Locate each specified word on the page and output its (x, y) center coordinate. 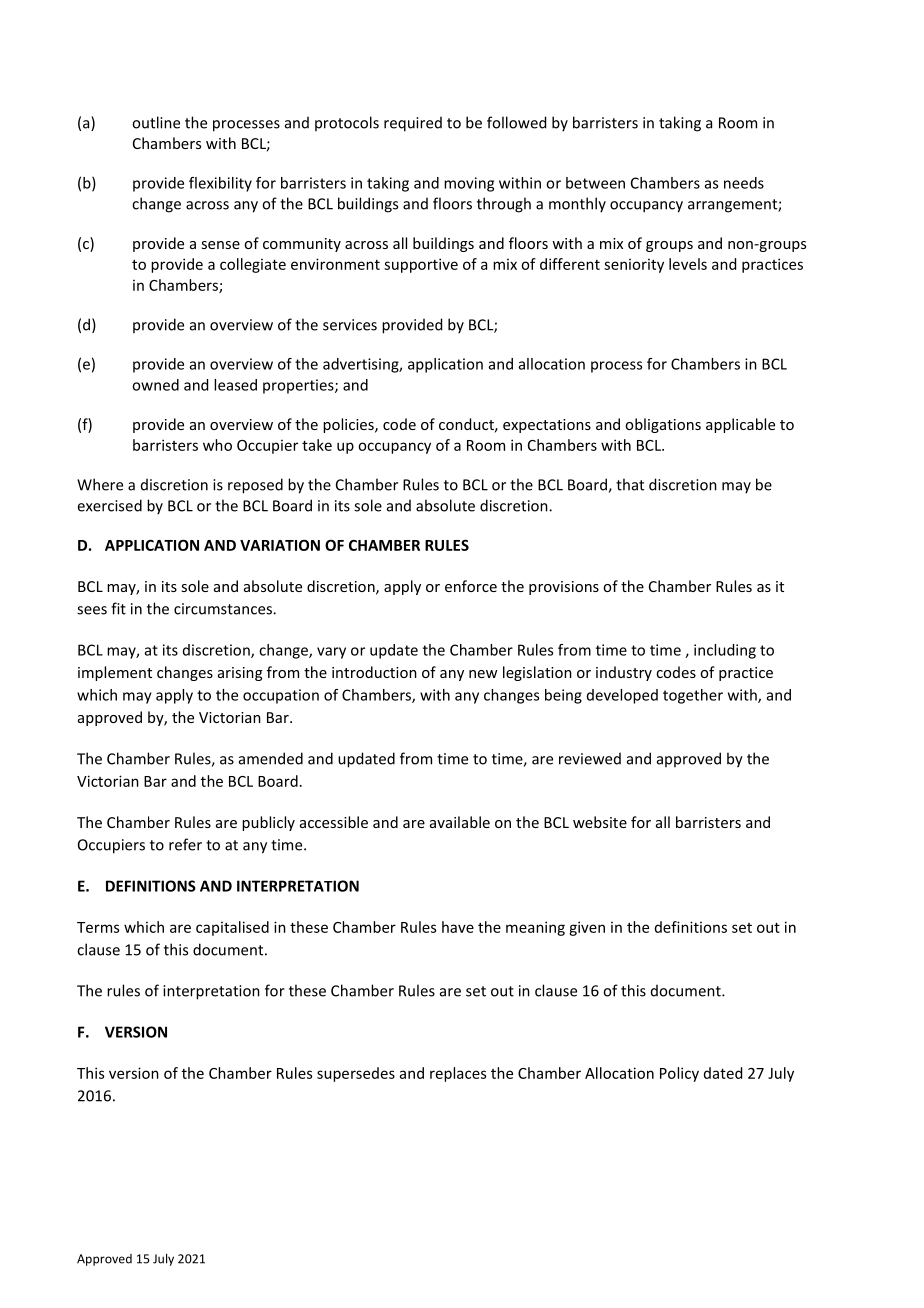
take (317, 445)
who (217, 445)
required (413, 124)
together (693, 696)
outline (156, 122)
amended (271, 758)
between (595, 183)
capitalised (232, 928)
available (460, 822)
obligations (663, 425)
